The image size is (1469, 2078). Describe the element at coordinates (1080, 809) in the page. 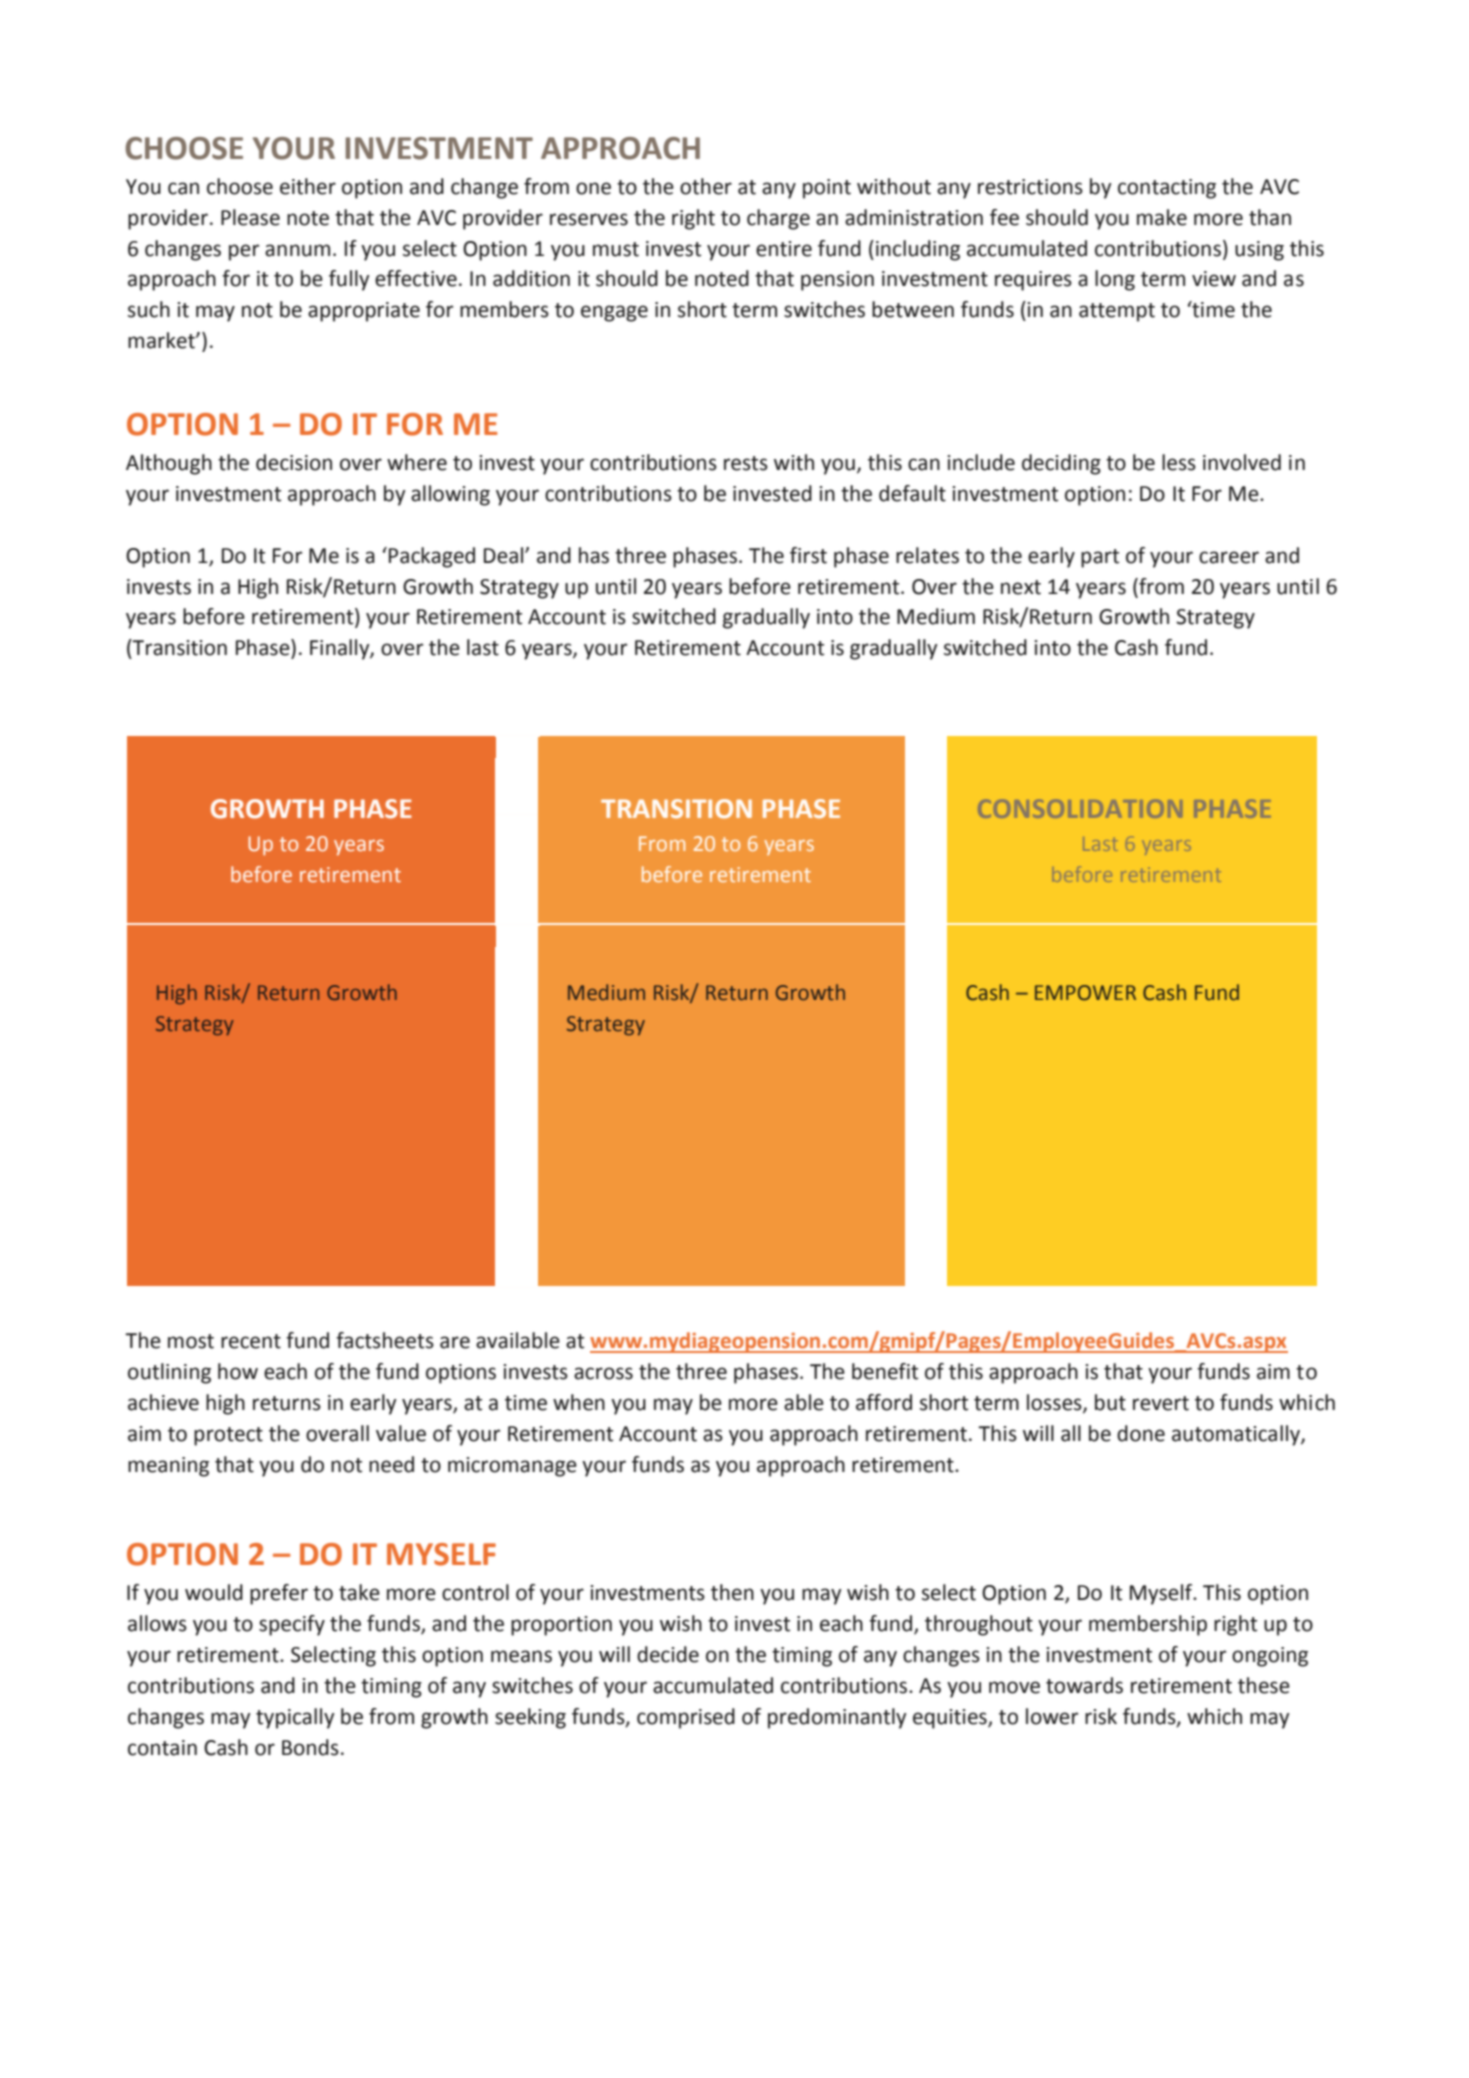

I see `CONSOLIDATION` at that location.
